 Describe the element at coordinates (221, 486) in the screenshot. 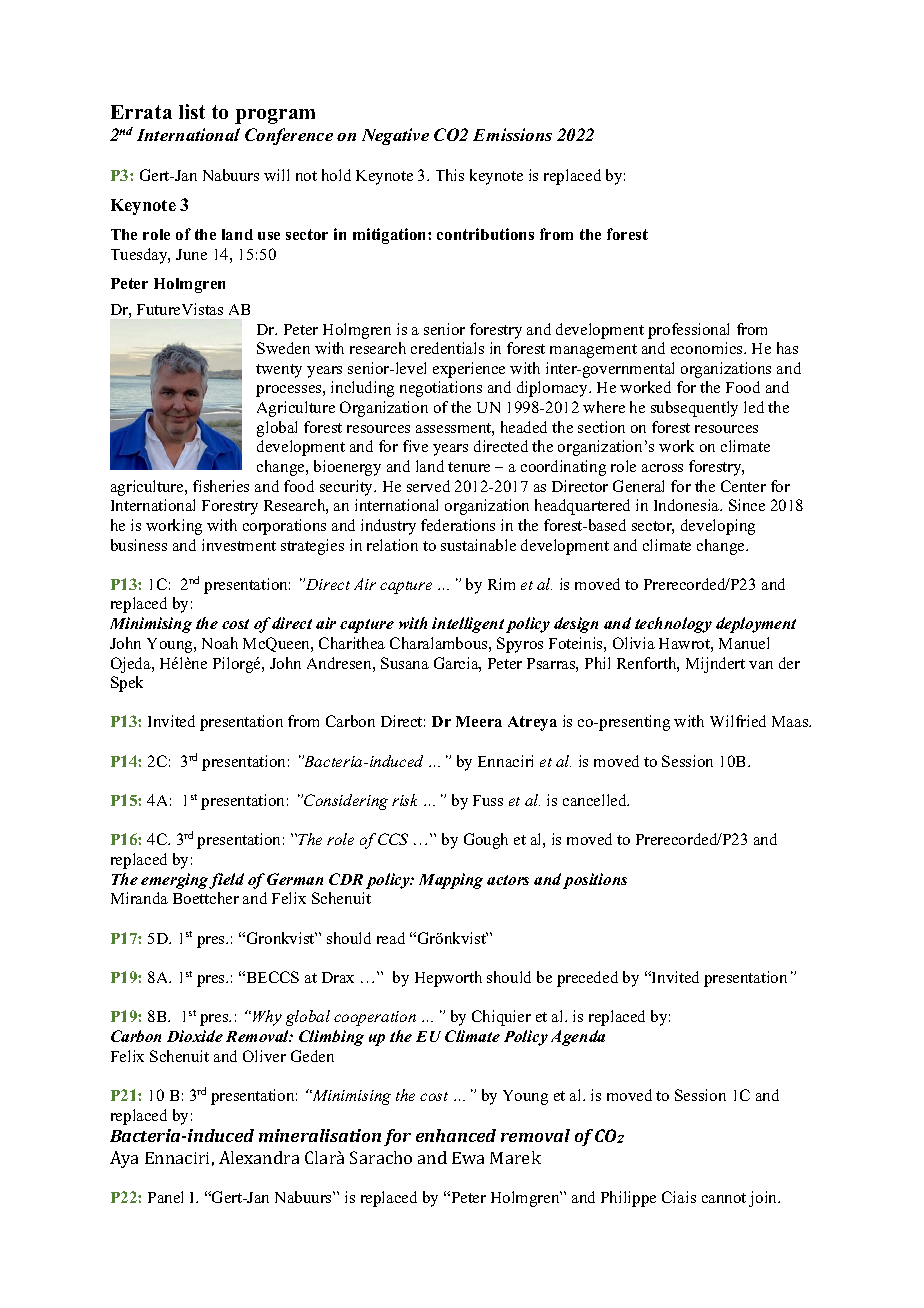

I see `fisheries` at that location.
